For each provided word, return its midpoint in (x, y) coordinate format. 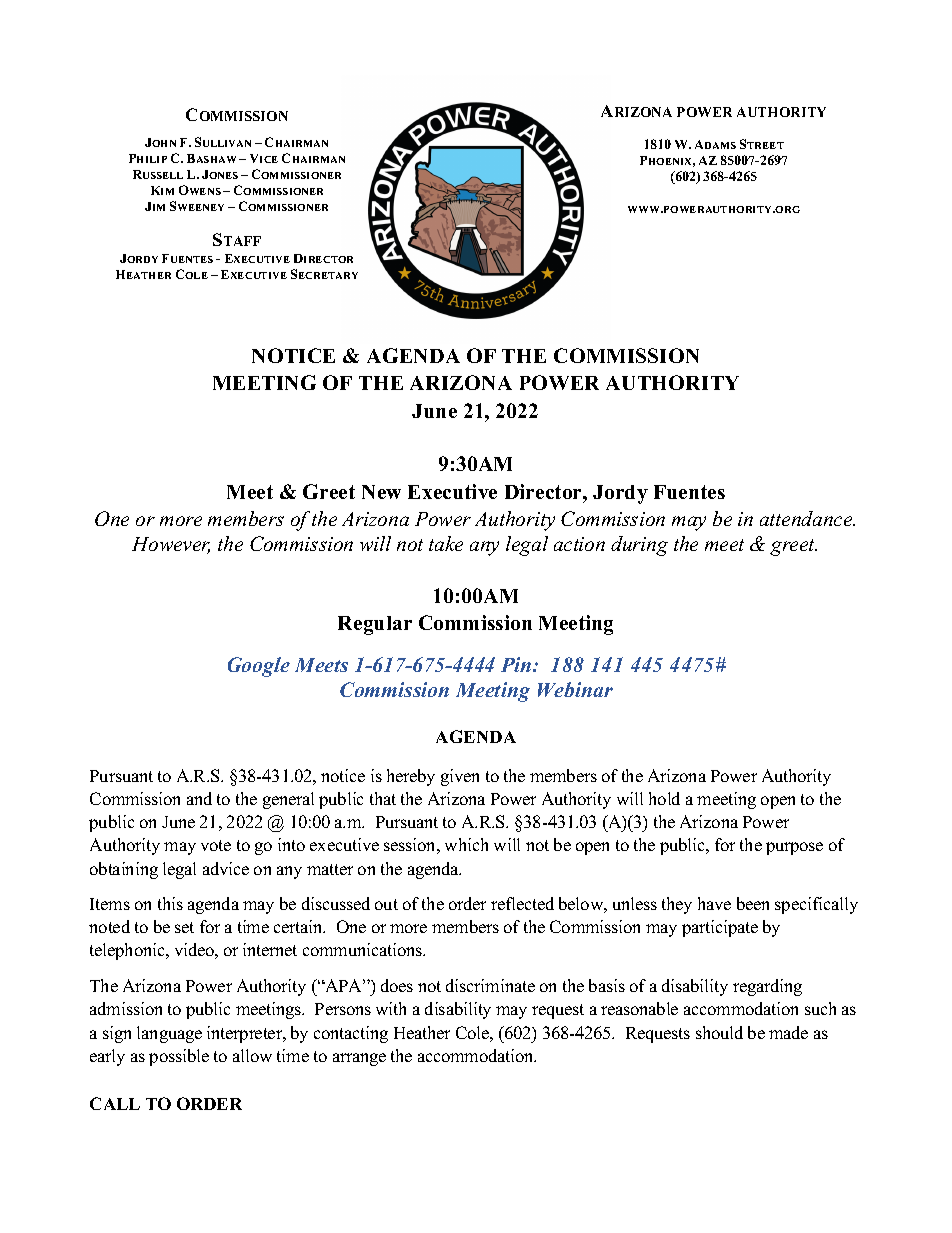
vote (216, 845)
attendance (807, 518)
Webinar (575, 689)
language (169, 1034)
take (446, 543)
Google (259, 667)
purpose (794, 848)
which (466, 844)
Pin (517, 664)
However (171, 545)
